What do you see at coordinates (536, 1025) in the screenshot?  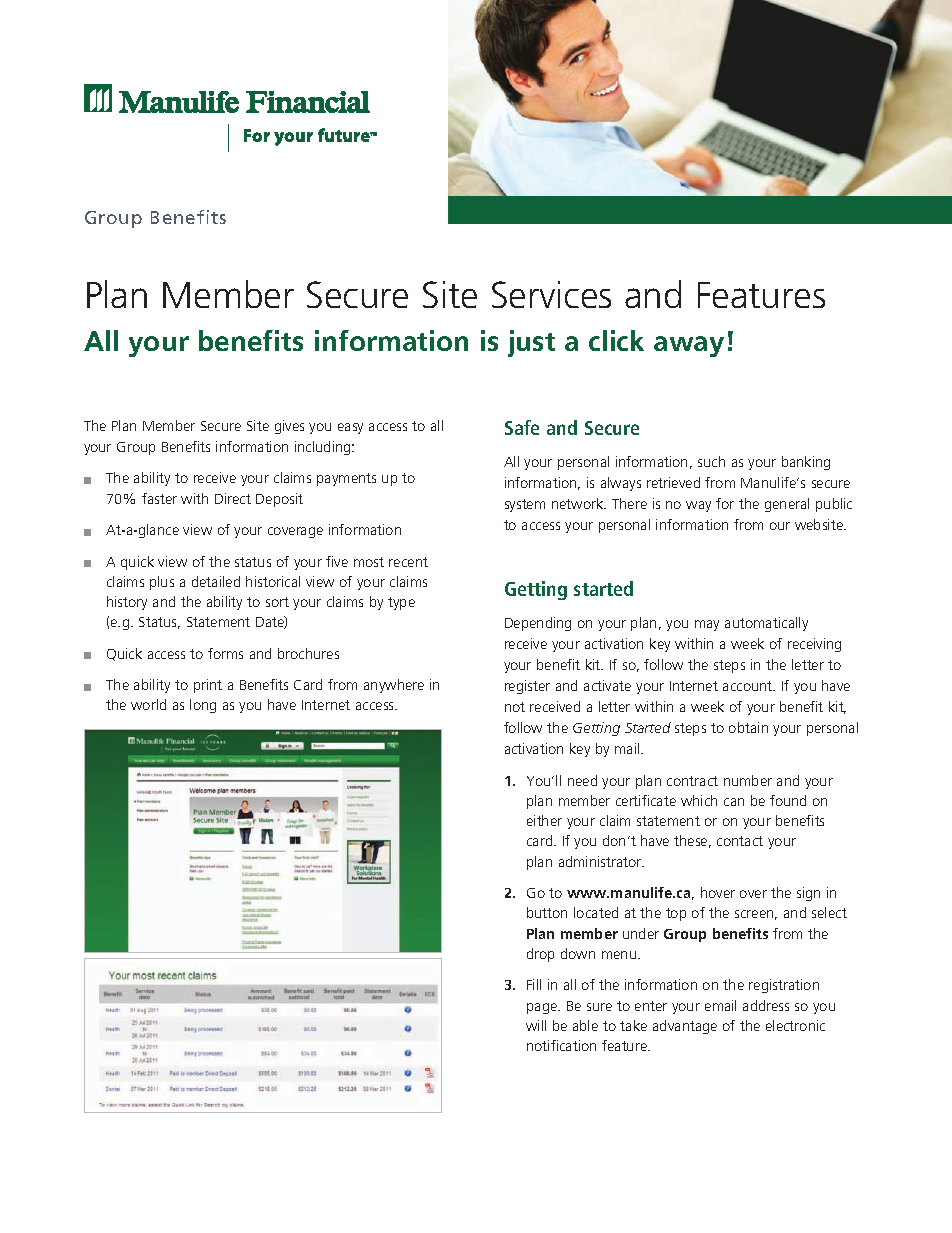 I see `will` at bounding box center [536, 1025].
